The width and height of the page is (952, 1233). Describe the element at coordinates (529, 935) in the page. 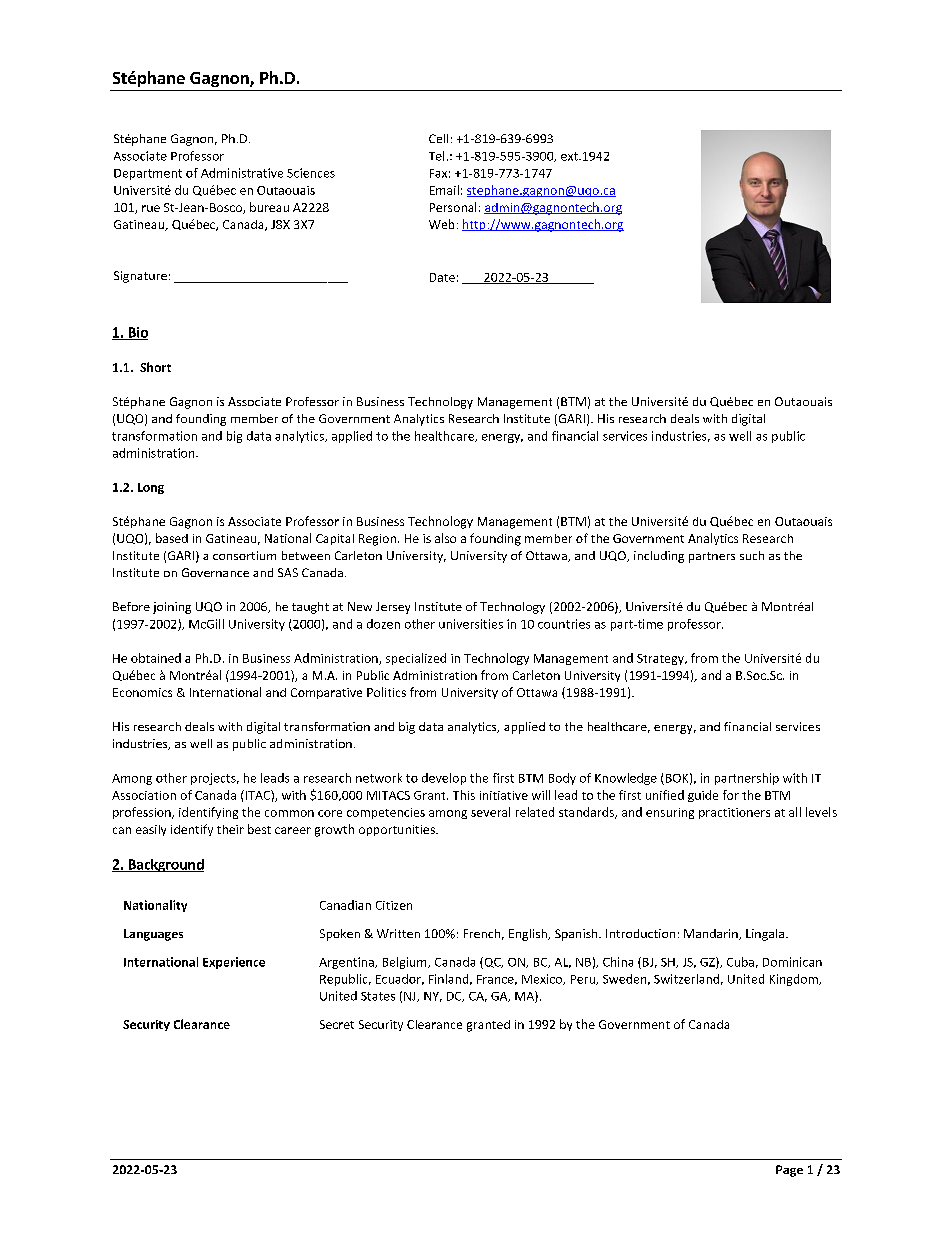

I see `English` at that location.
